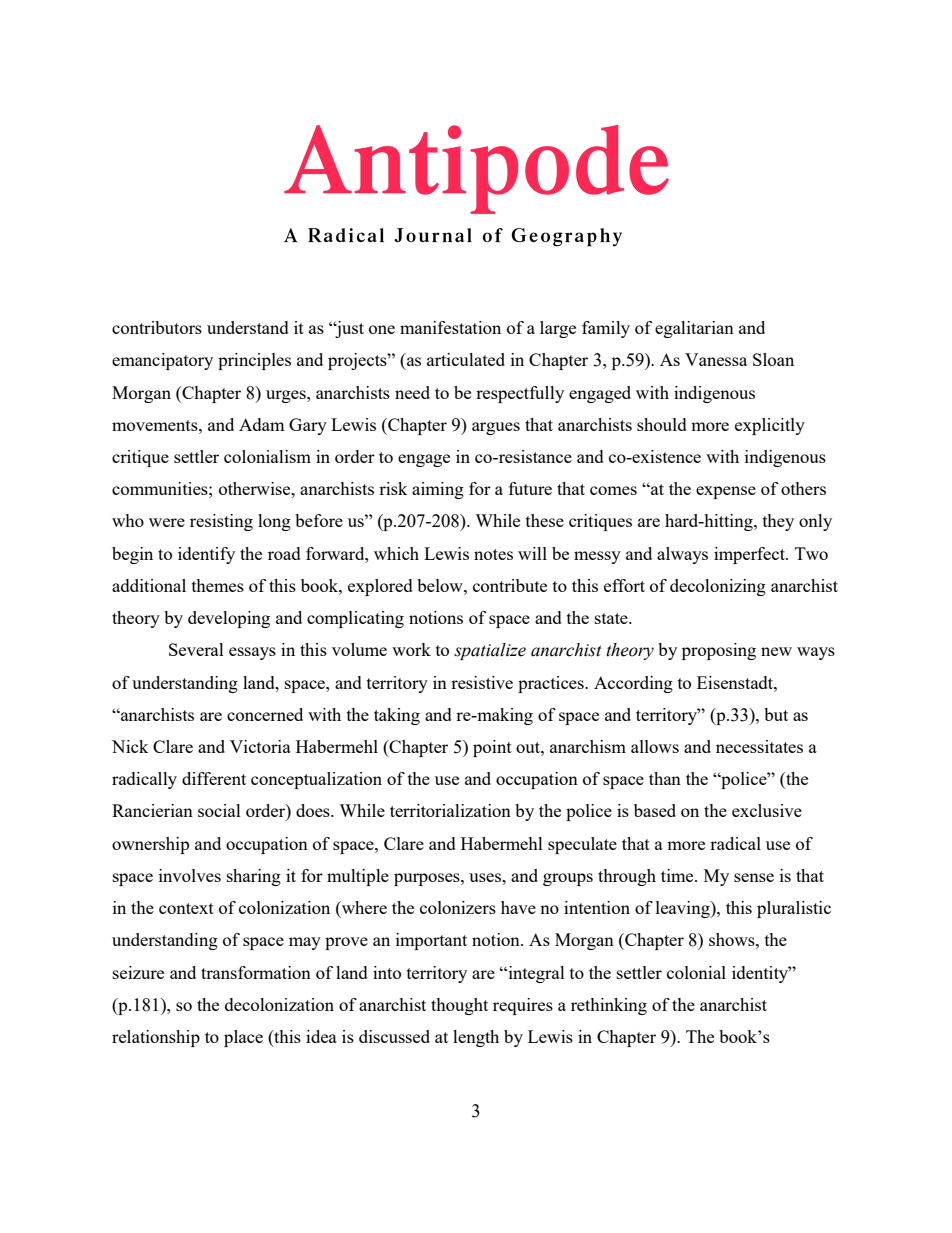  Describe the element at coordinates (459, 1006) in the screenshot. I see `thought` at that location.
